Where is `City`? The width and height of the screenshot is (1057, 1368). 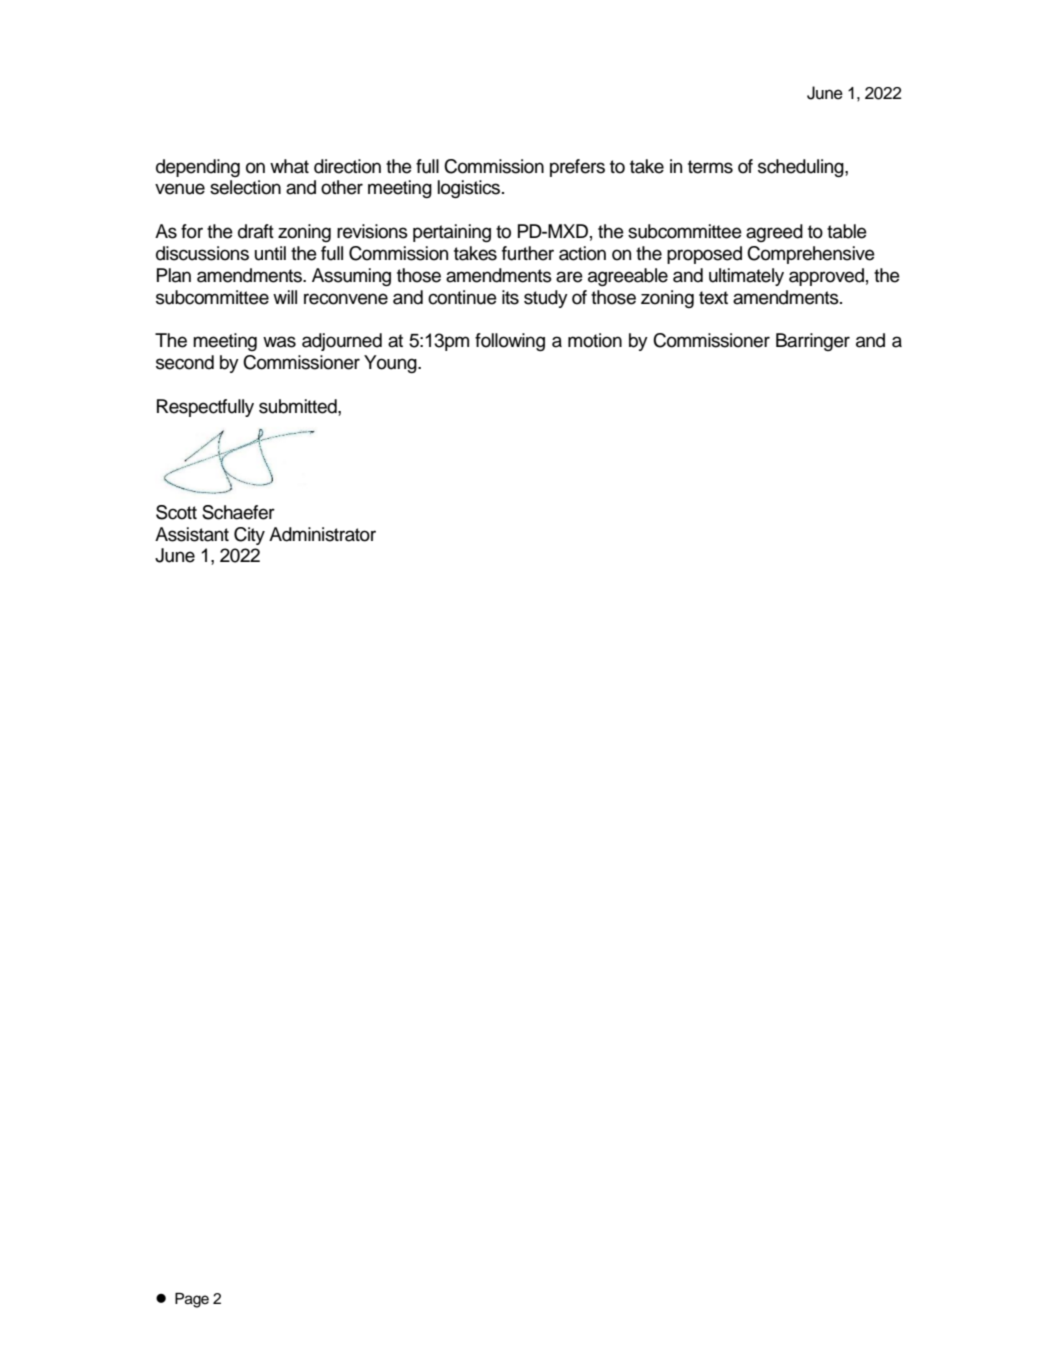 City is located at coordinates (249, 536).
